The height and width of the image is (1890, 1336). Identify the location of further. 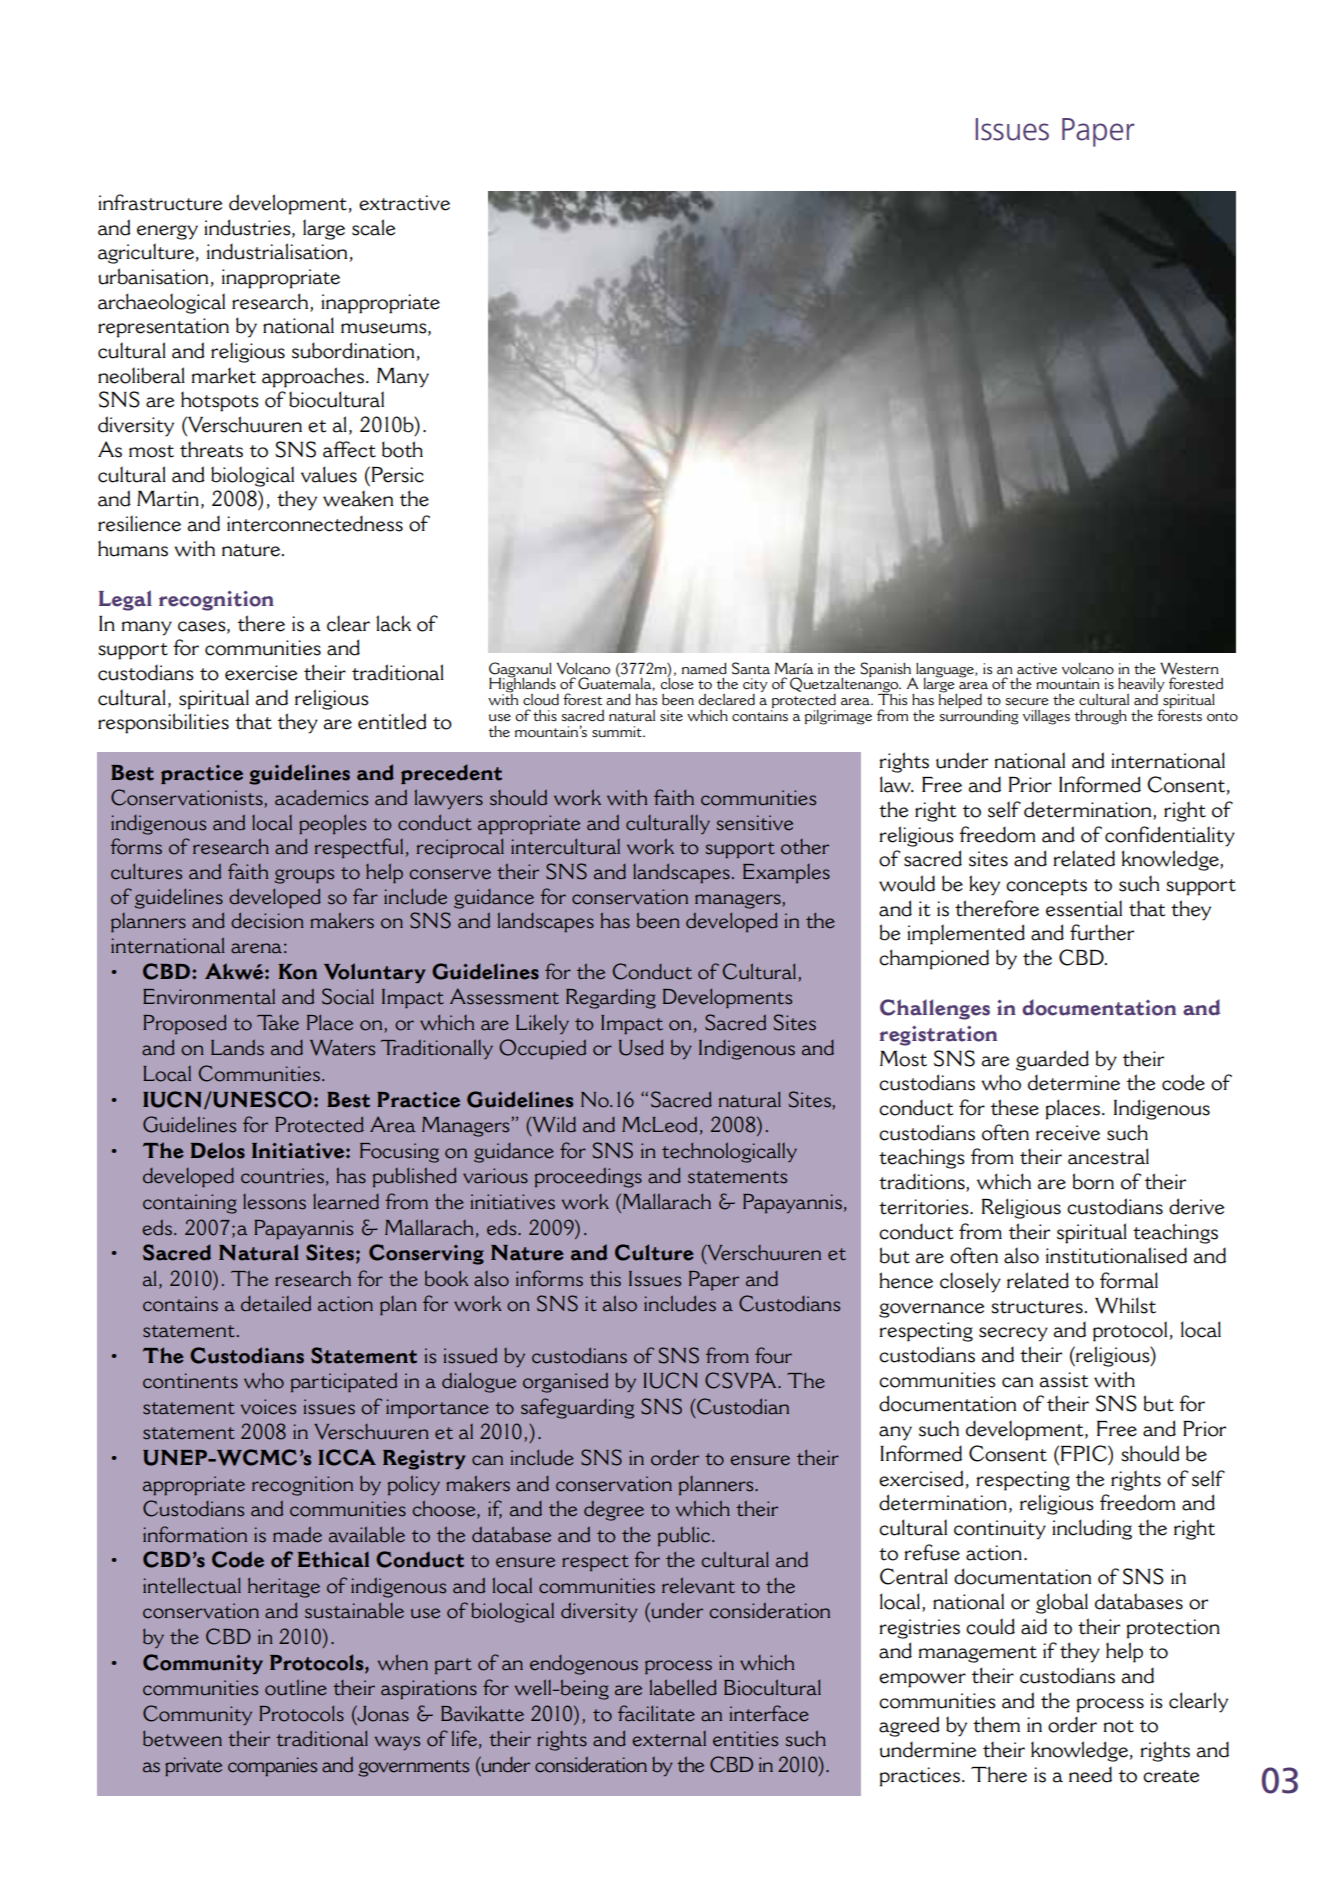
(1102, 932).
